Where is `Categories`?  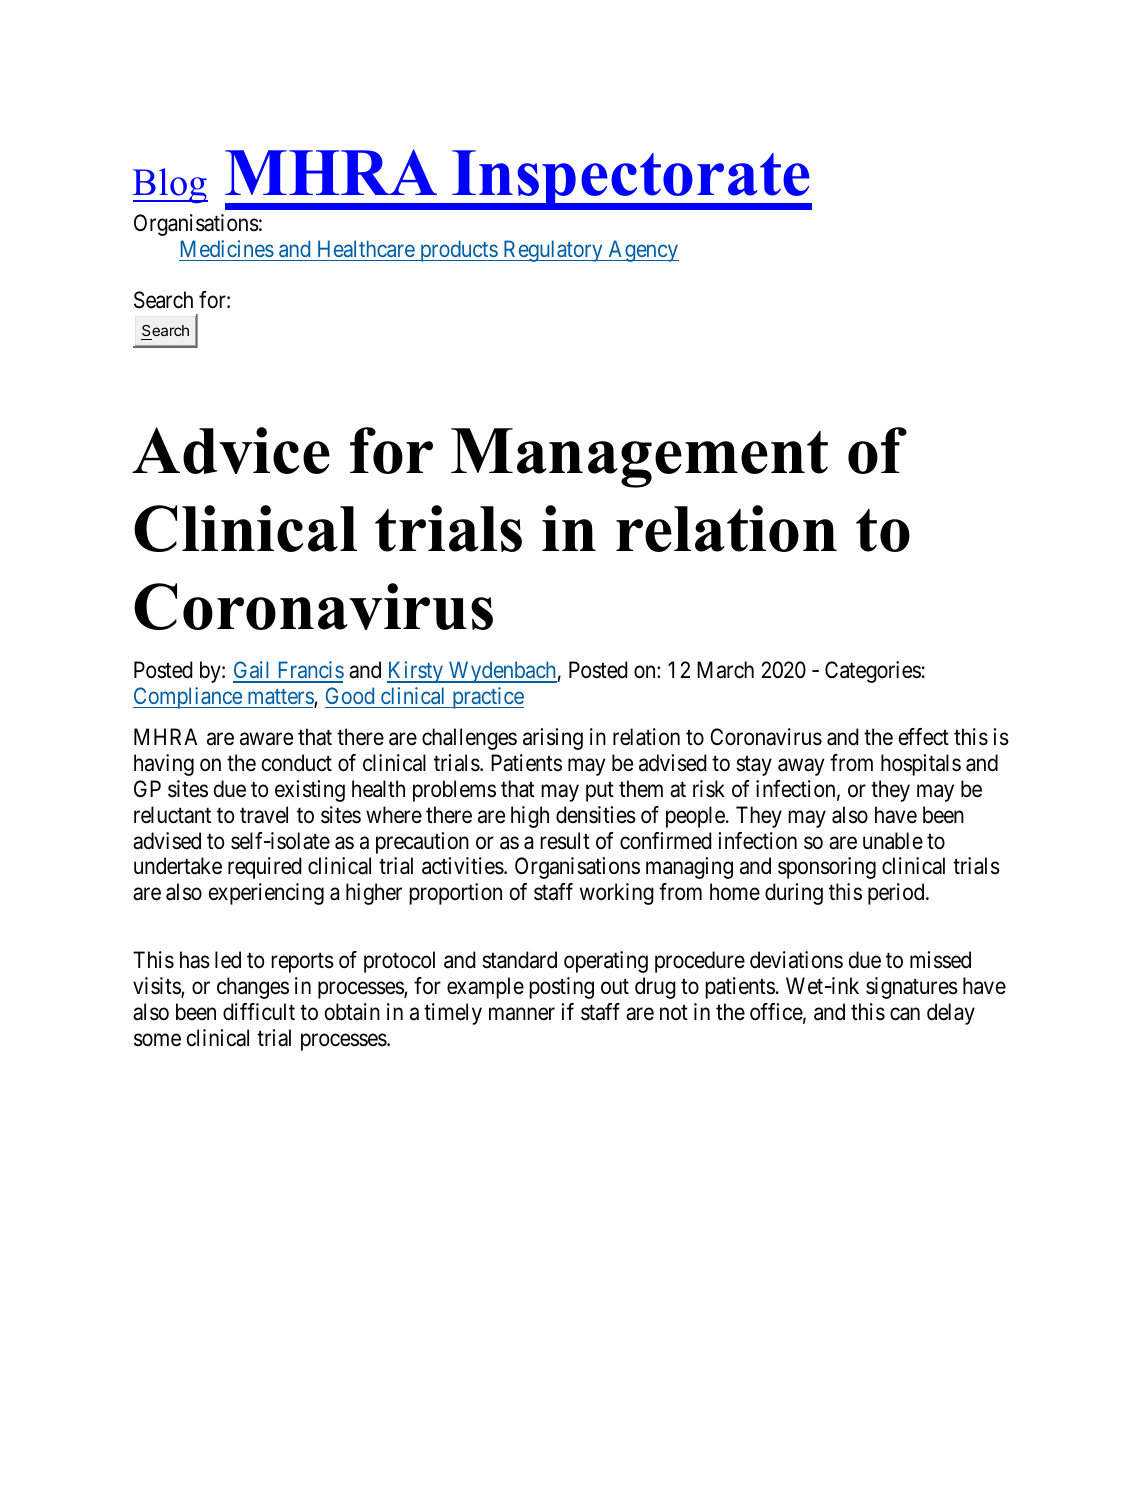 Categories is located at coordinates (873, 672).
